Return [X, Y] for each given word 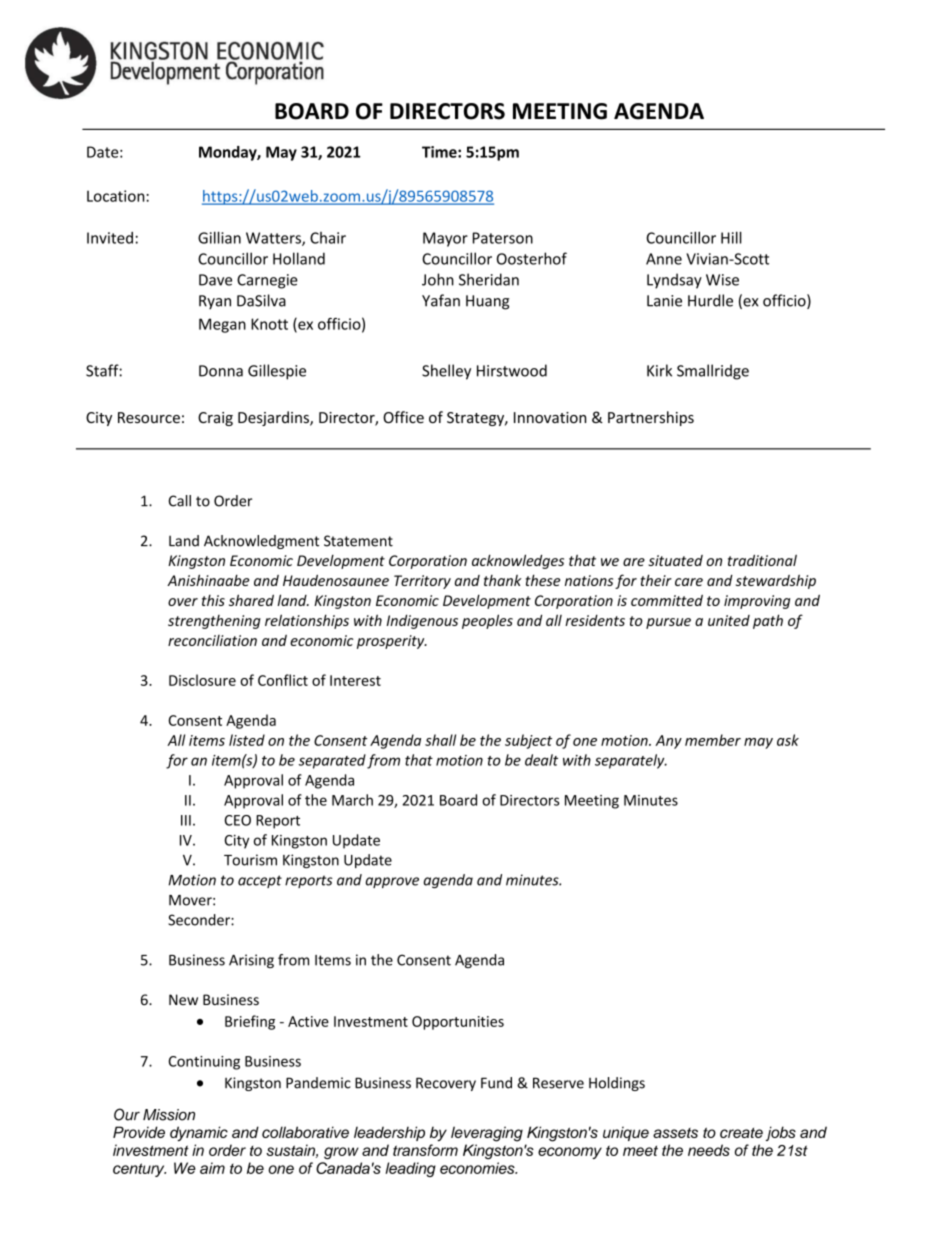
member [713, 740]
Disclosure [202, 680]
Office [403, 417]
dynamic [199, 1133]
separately [631, 761]
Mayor [445, 239]
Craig [215, 419]
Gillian [219, 237]
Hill [731, 237]
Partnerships [651, 418]
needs [709, 1150]
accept [260, 881]
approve [392, 882]
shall [440, 740]
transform [425, 1150]
